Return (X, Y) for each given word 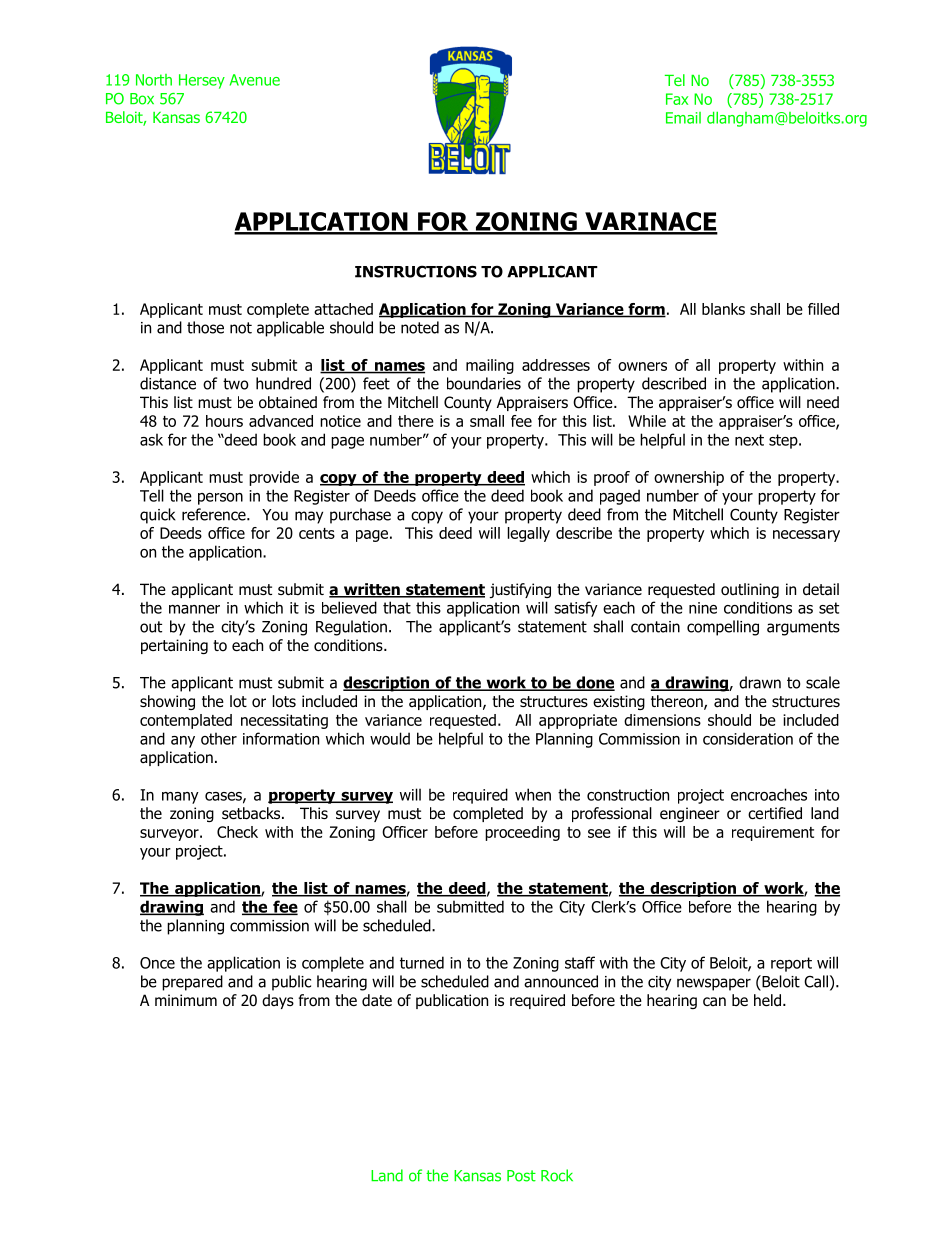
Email (683, 118)
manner (194, 609)
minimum (186, 1000)
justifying (520, 590)
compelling (723, 628)
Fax (677, 99)
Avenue (255, 80)
